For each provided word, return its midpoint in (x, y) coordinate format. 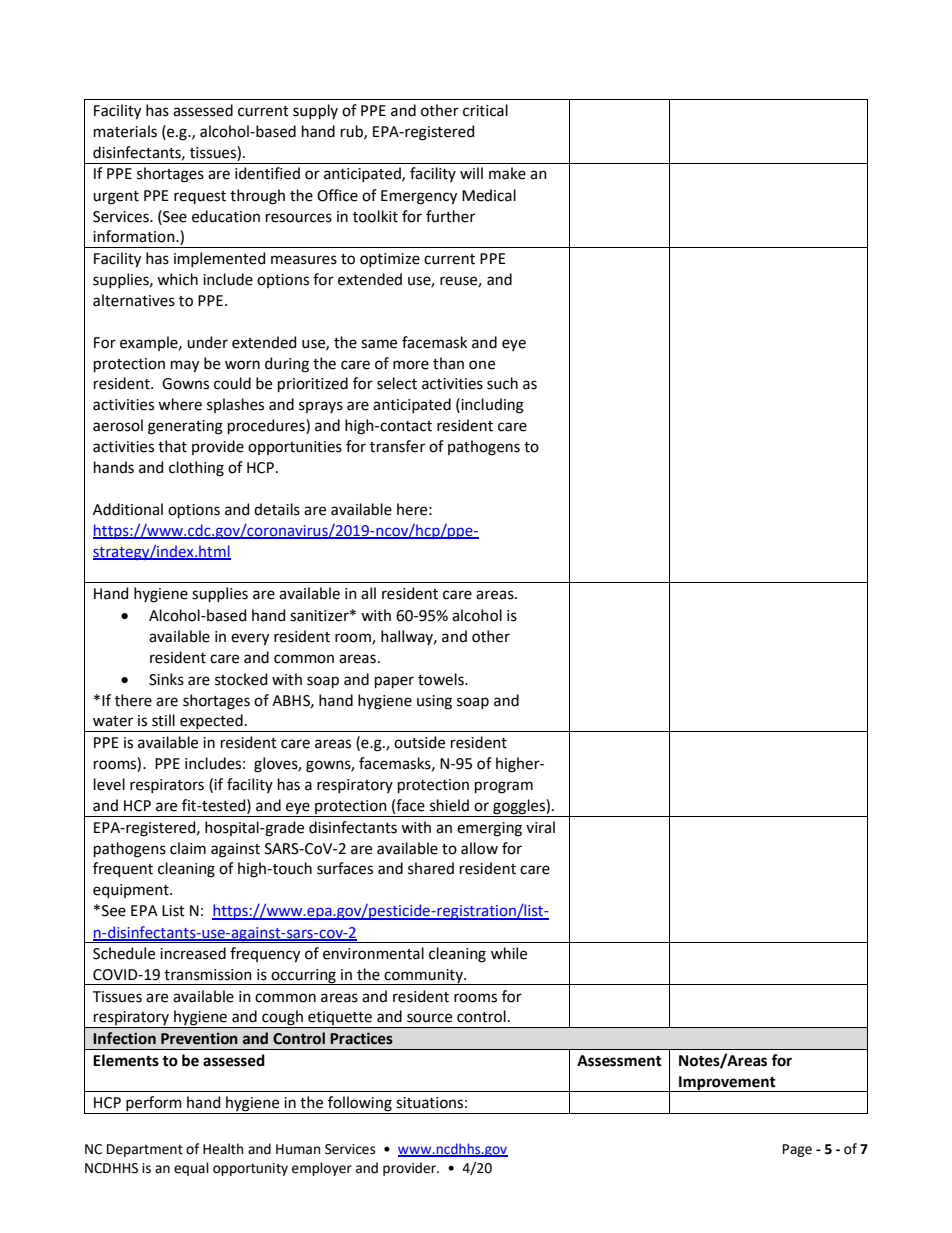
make (507, 173)
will (471, 173)
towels (442, 679)
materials (125, 131)
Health (223, 1149)
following (360, 1105)
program (504, 787)
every (250, 639)
